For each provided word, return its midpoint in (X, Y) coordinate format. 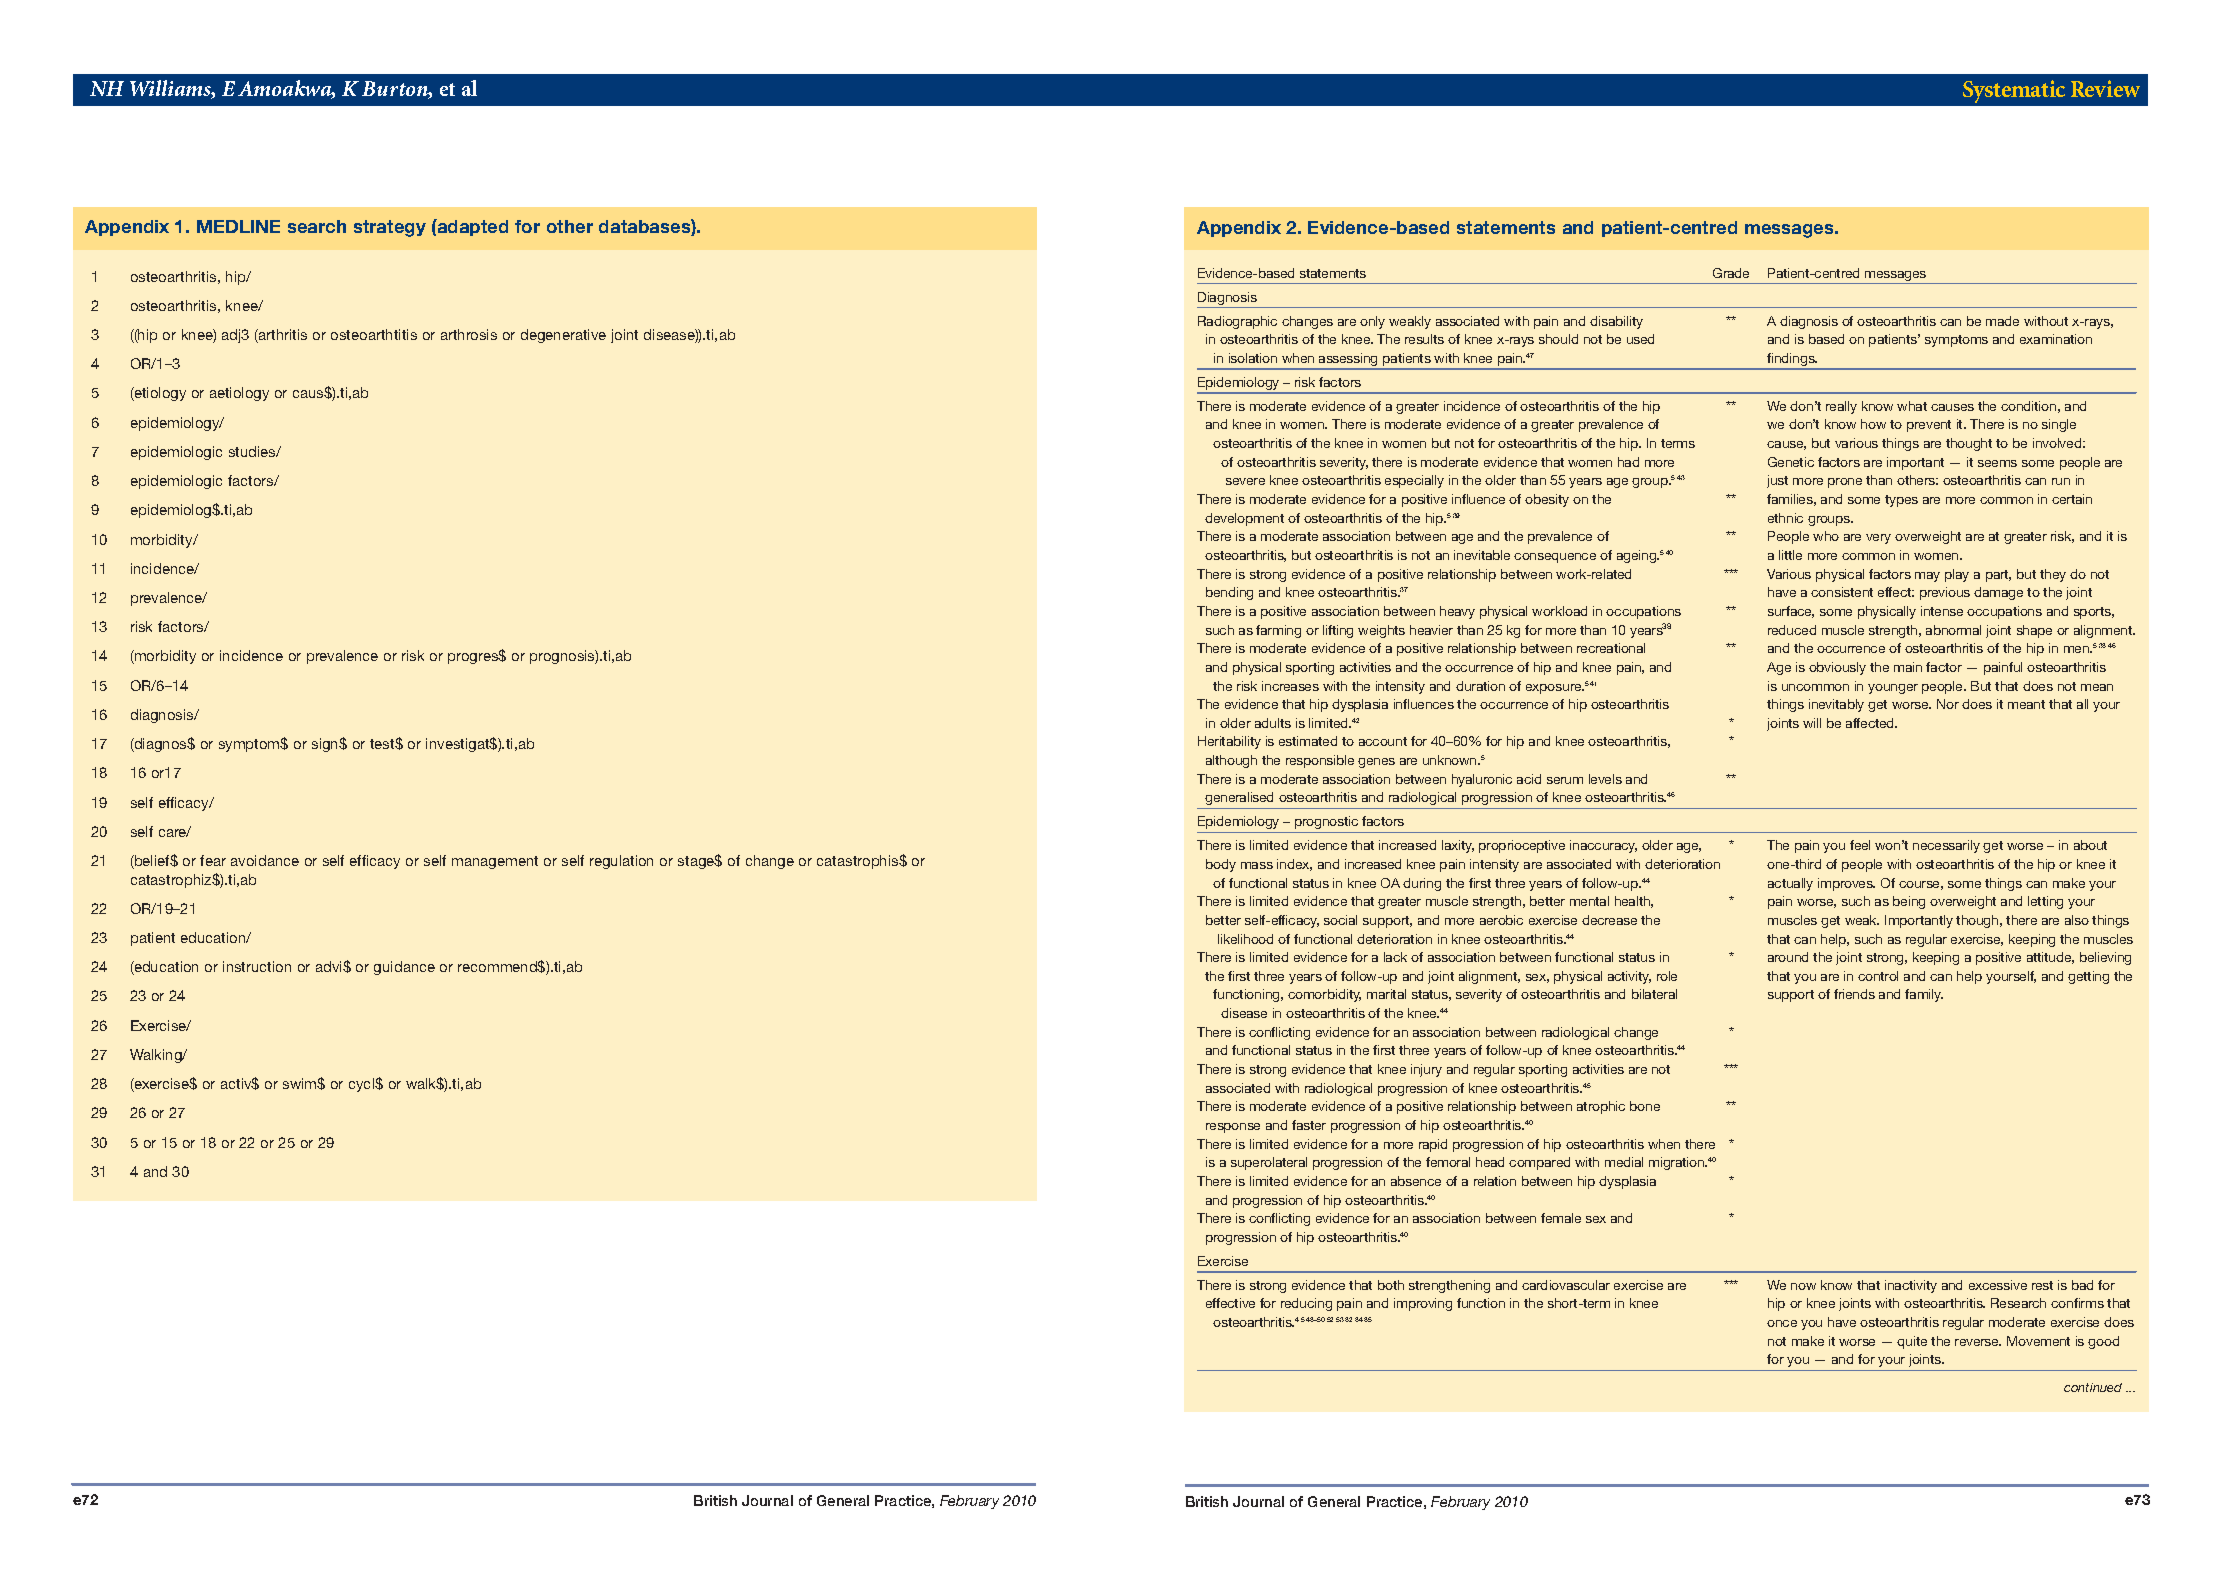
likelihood (1245, 939)
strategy (390, 228)
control (1878, 976)
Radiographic (1237, 322)
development (1244, 519)
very (1878, 539)
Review (2105, 88)
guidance (404, 968)
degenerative (563, 336)
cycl (362, 1085)
